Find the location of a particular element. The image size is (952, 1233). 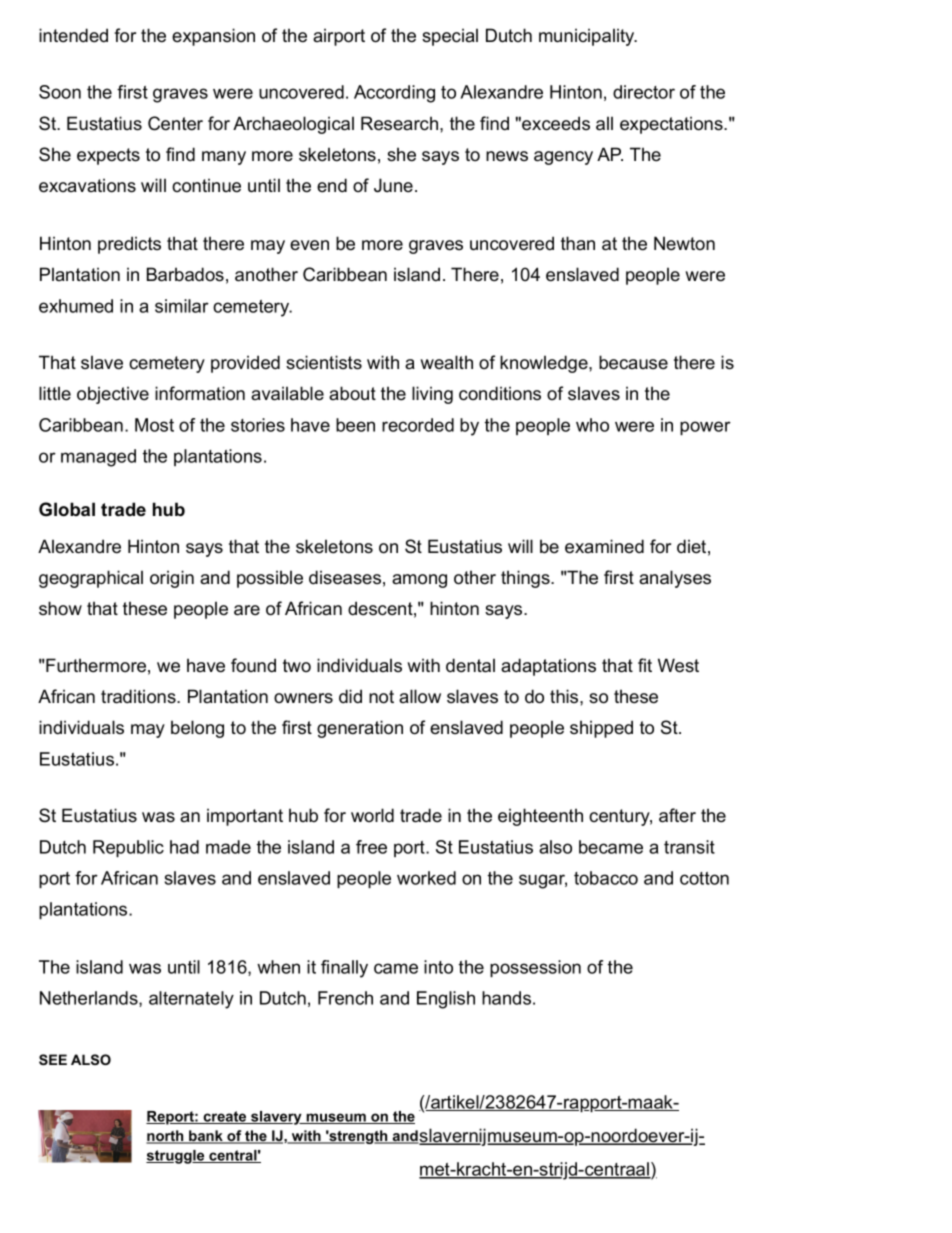

According is located at coordinates (394, 94).
